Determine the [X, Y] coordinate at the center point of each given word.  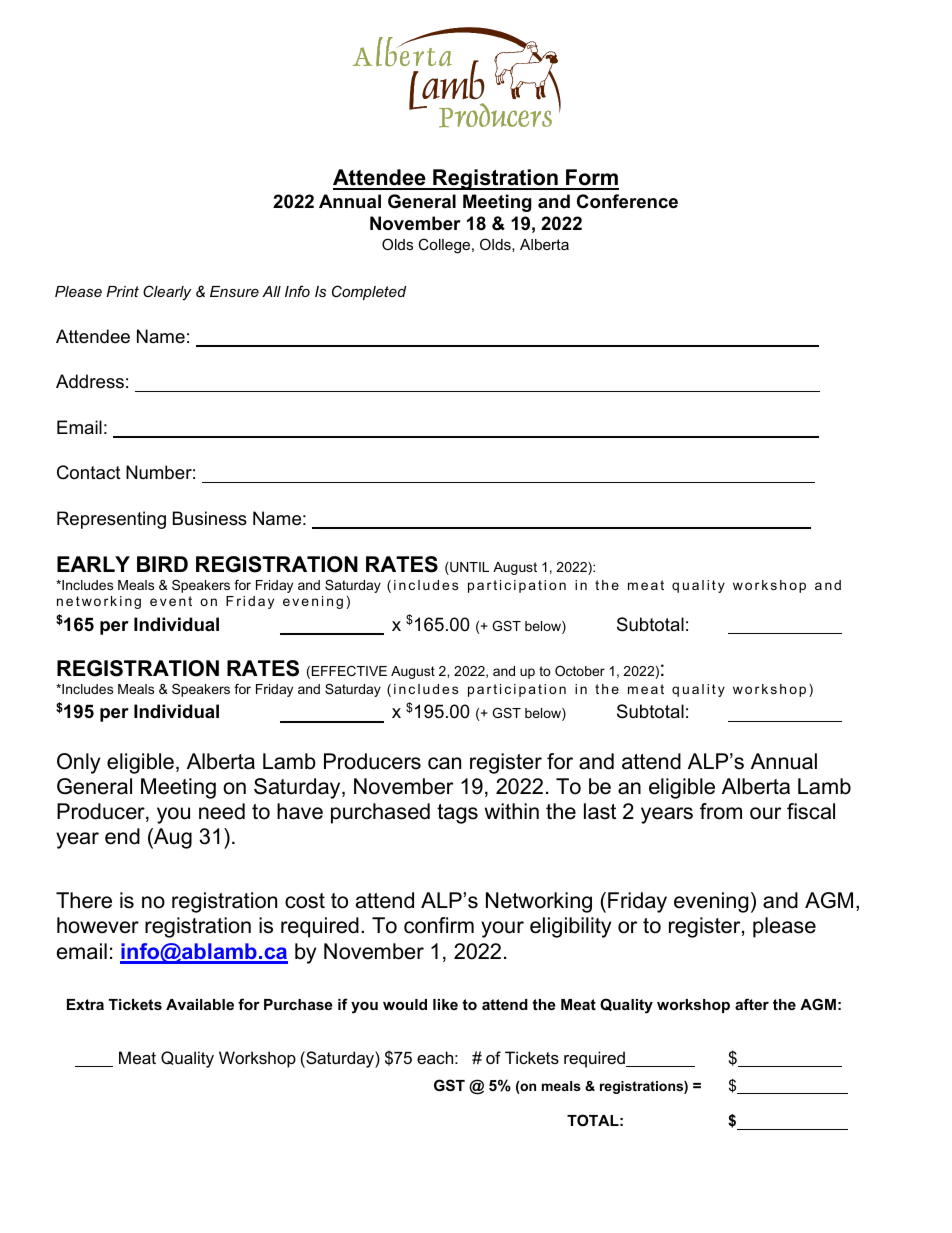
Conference [627, 201]
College [445, 246]
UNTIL [468, 568]
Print [122, 291]
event [171, 601]
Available [200, 1004]
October [580, 671]
